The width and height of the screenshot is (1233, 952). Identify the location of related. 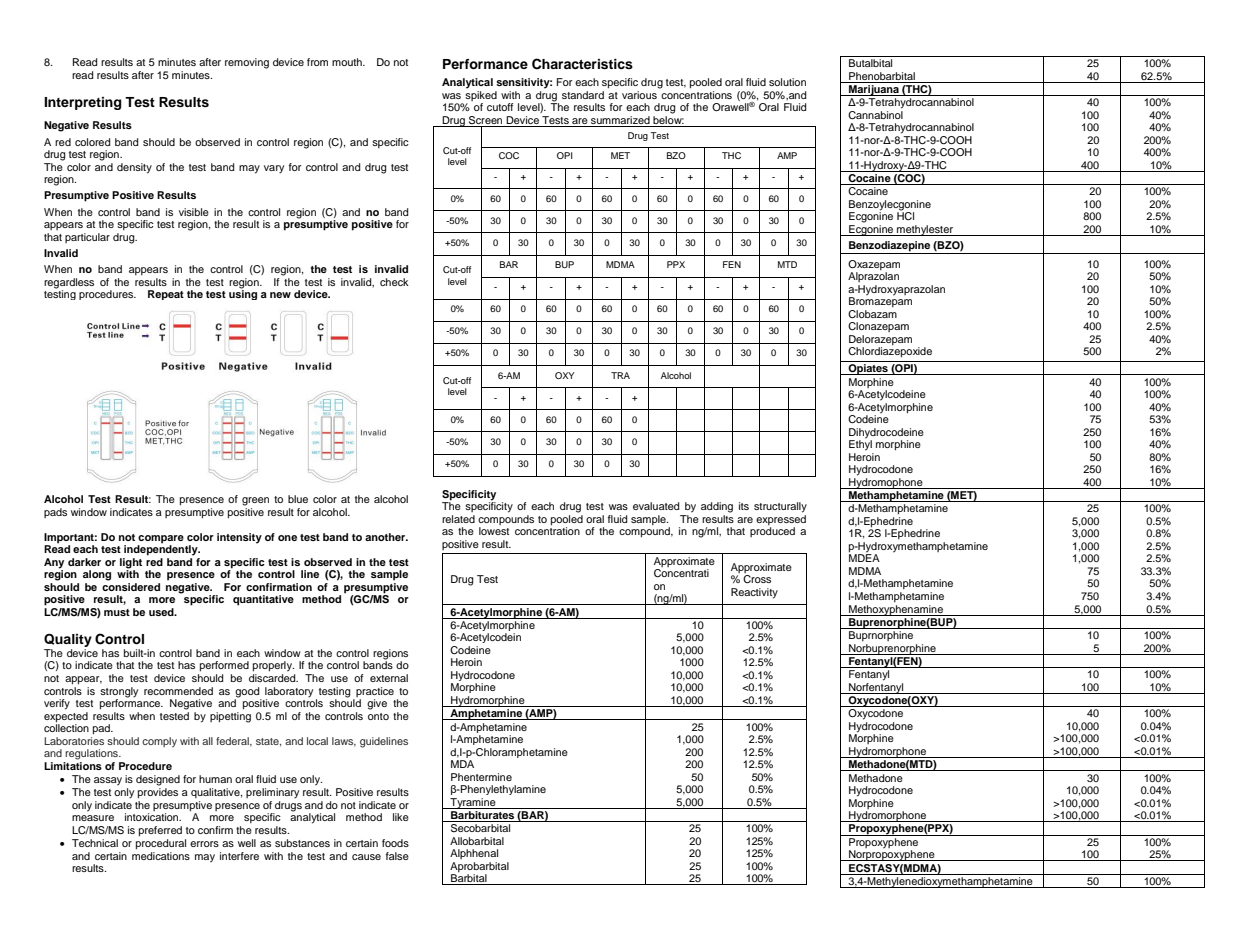
(458, 519).
